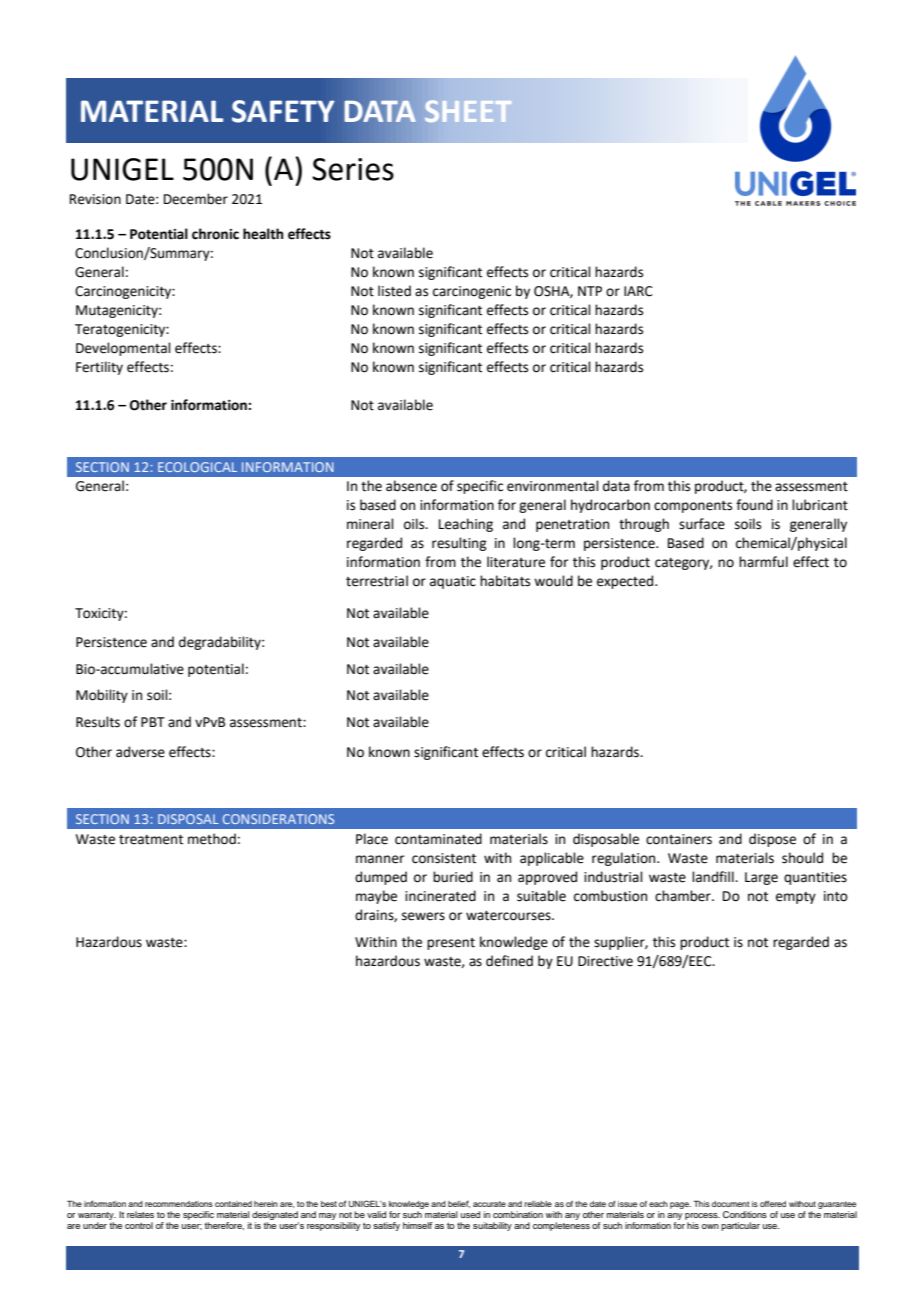  I want to click on ECOLOGICAL, so click(197, 467).
